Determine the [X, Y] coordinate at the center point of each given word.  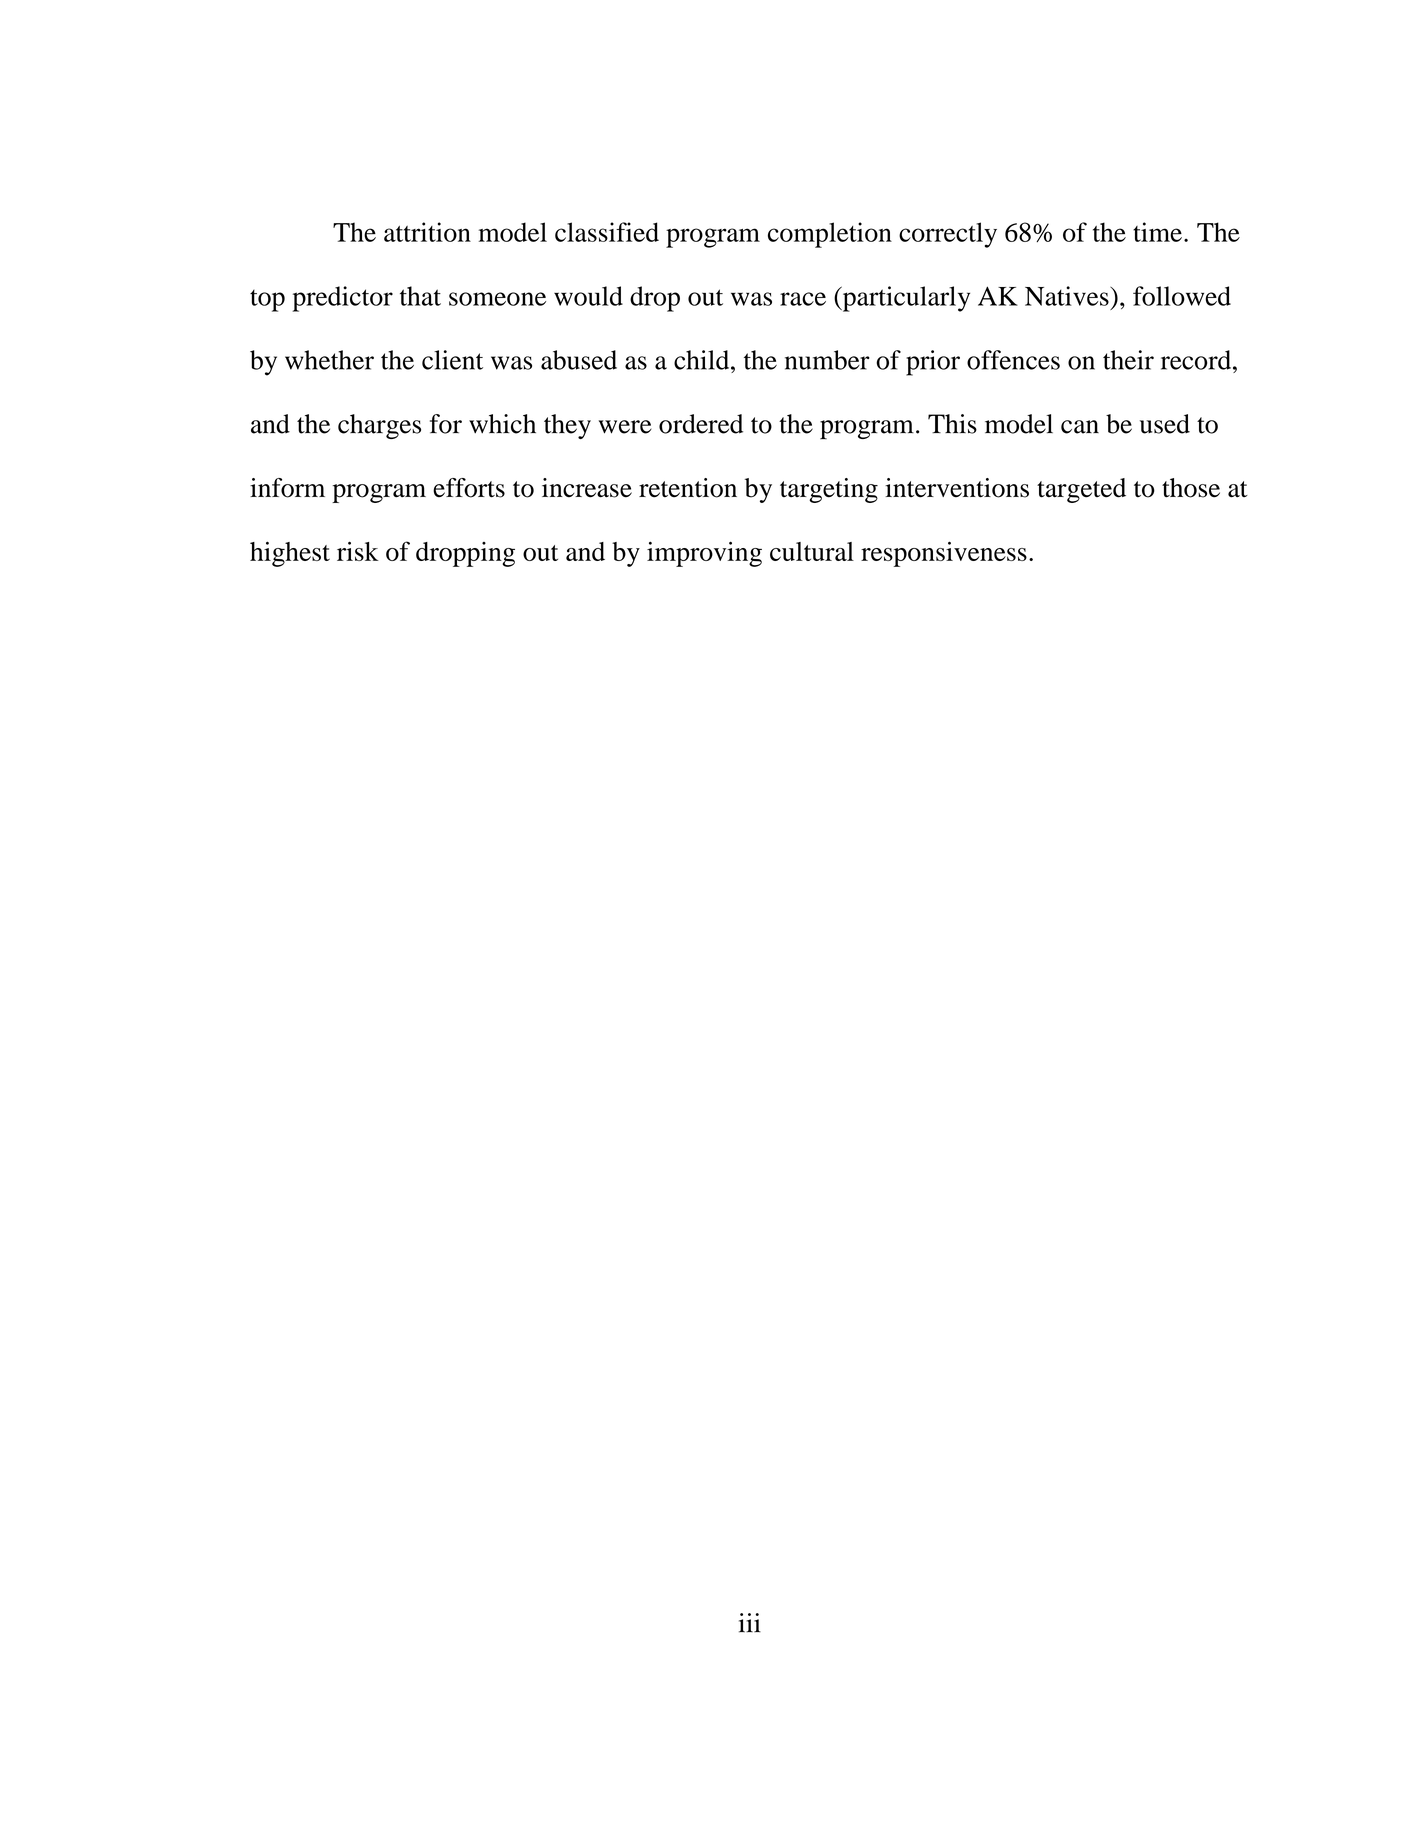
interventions [957, 488]
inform [287, 488]
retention [688, 488]
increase [587, 488]
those [1191, 488]
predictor [342, 299]
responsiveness [944, 554]
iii [750, 1623]
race [803, 299]
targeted [1081, 490]
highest [290, 554]
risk [358, 551]
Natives [1068, 296]
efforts [469, 488]
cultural [812, 551]
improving [704, 554]
